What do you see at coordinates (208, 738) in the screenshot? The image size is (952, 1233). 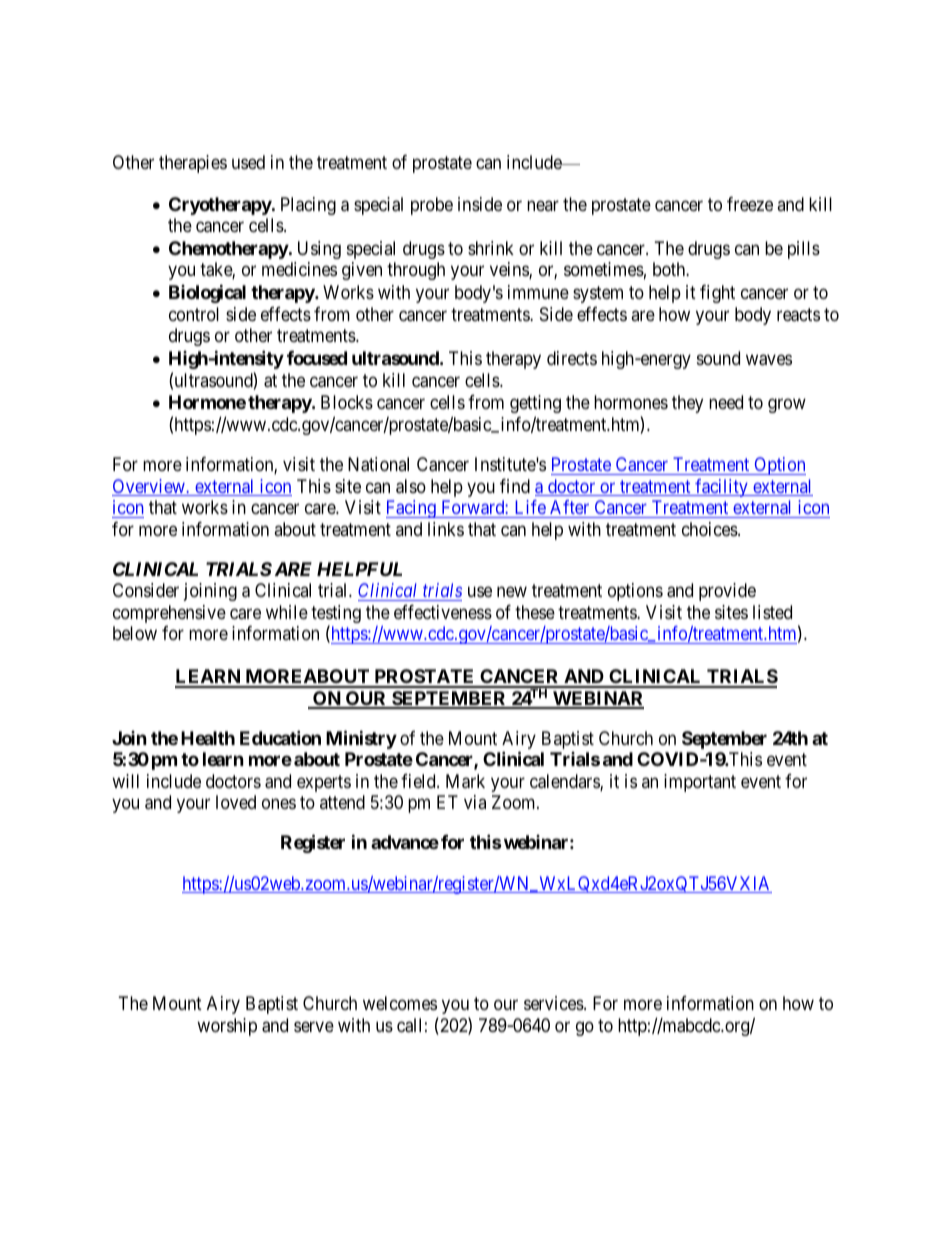 I see `Health` at bounding box center [208, 738].
